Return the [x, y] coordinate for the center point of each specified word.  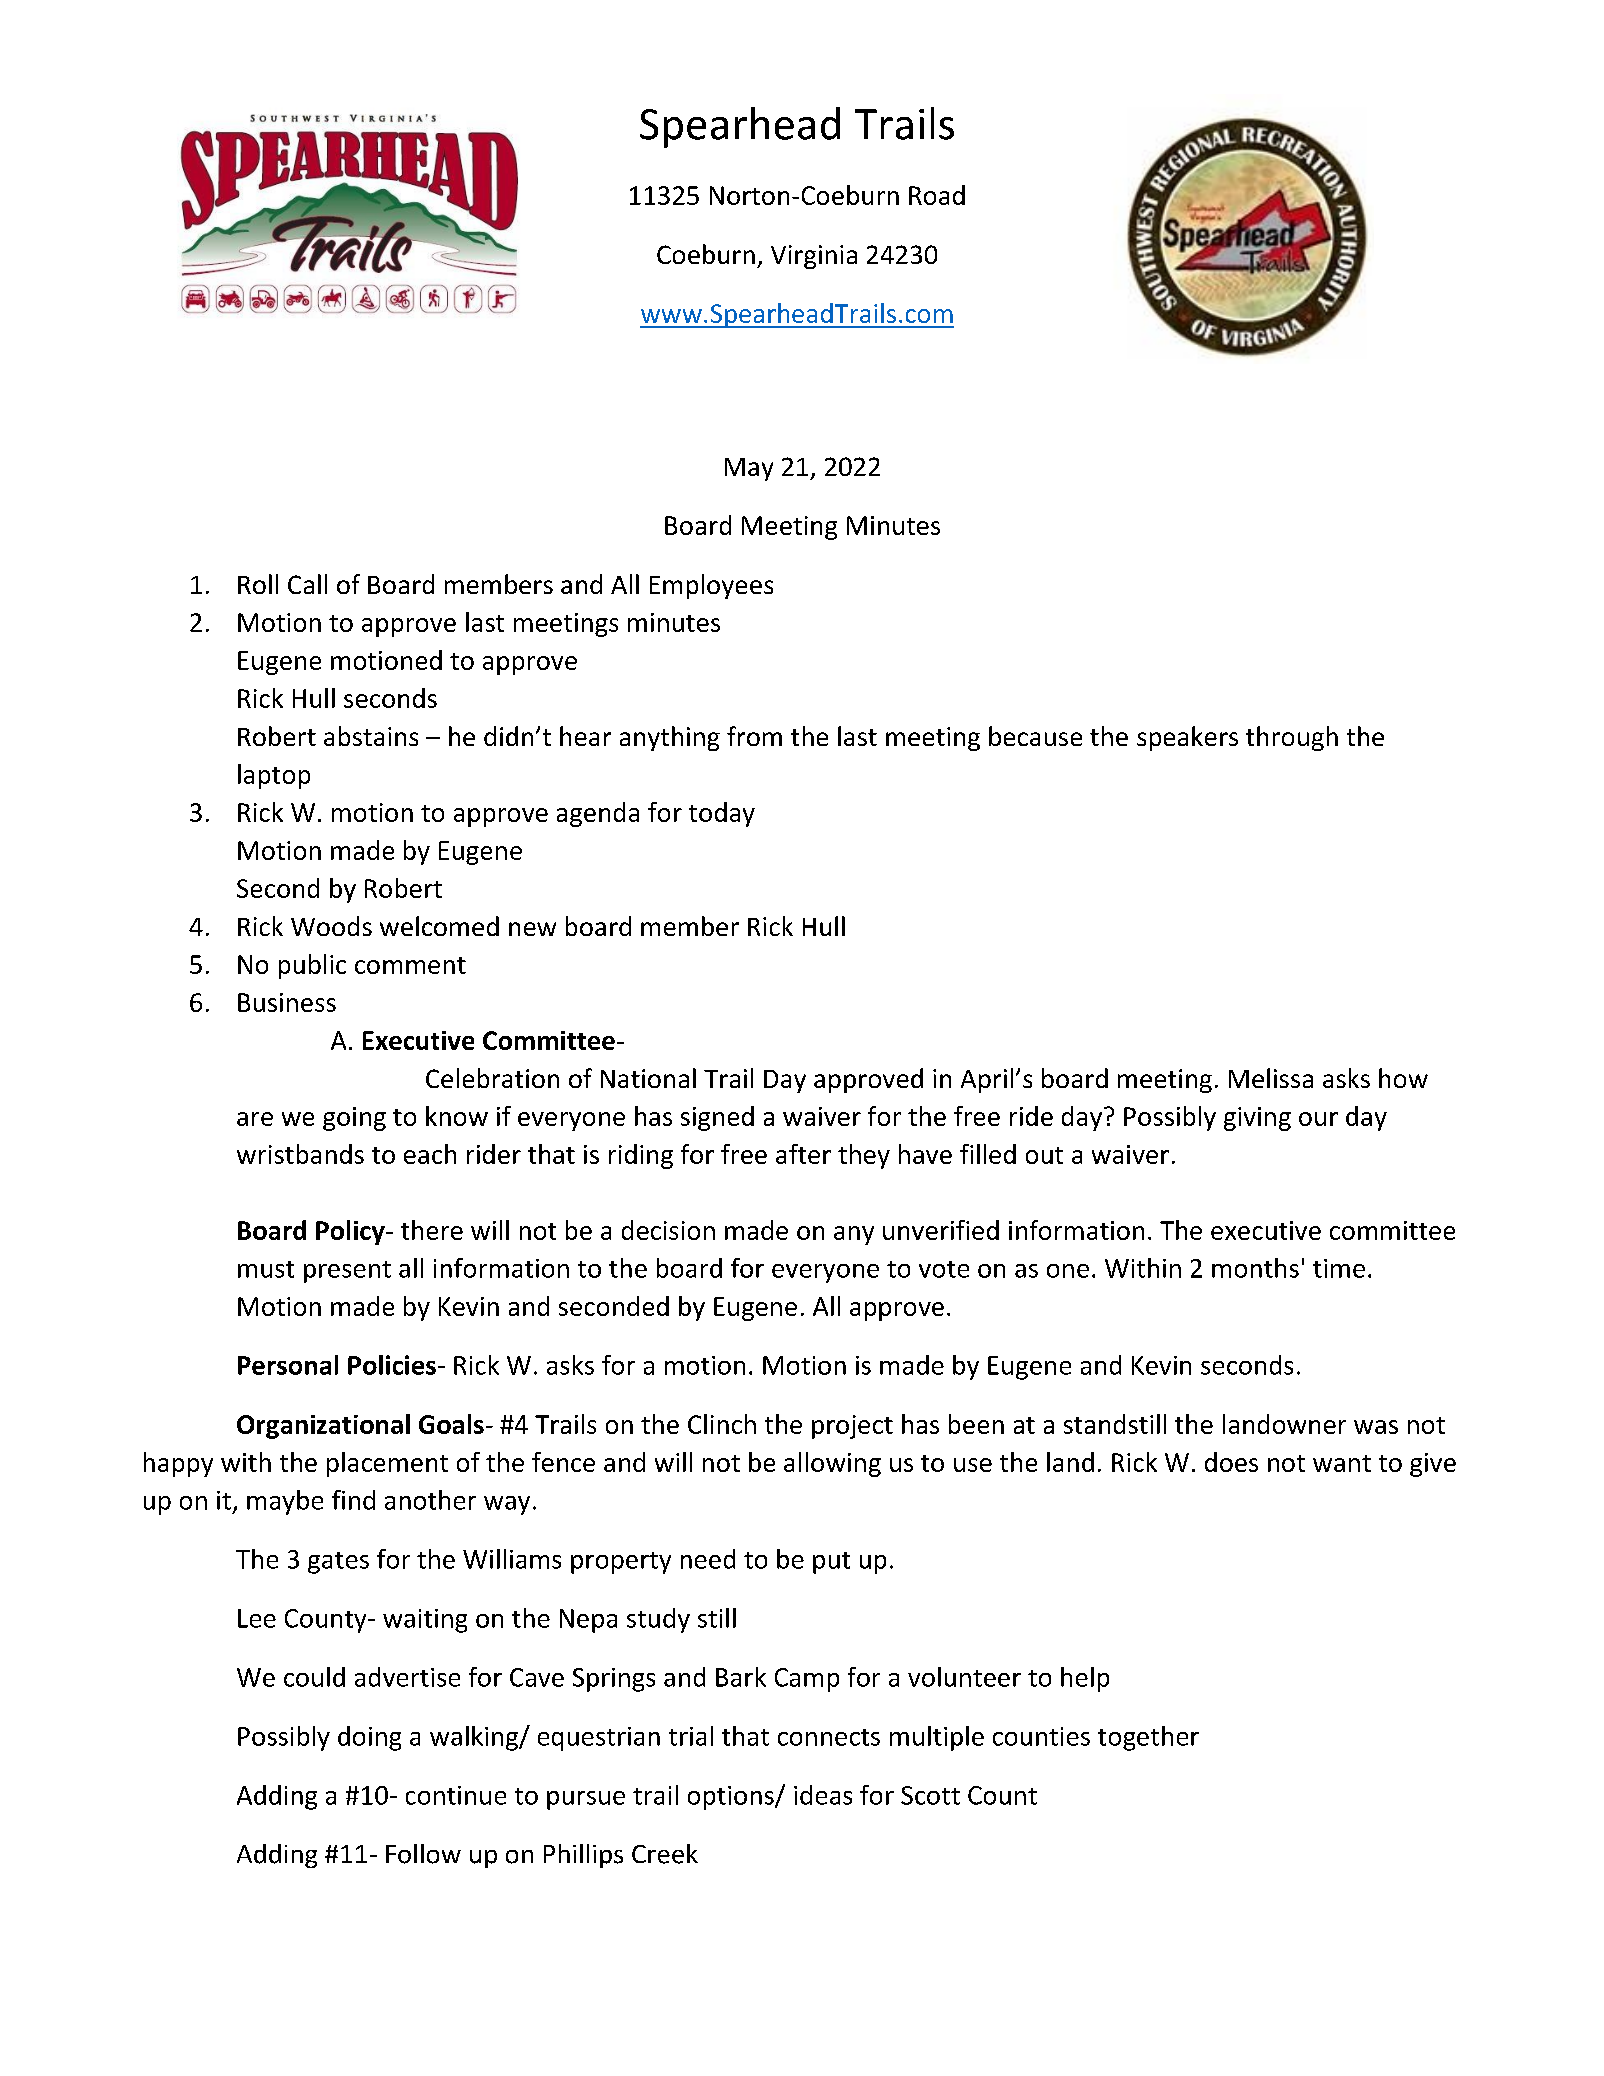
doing [369, 1738]
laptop [274, 776]
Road [937, 195]
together [1148, 1738]
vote [944, 1269]
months [1255, 1268]
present [347, 1272]
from [754, 736]
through [1292, 738]
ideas [823, 1795]
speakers [1187, 738]
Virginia [814, 257]
